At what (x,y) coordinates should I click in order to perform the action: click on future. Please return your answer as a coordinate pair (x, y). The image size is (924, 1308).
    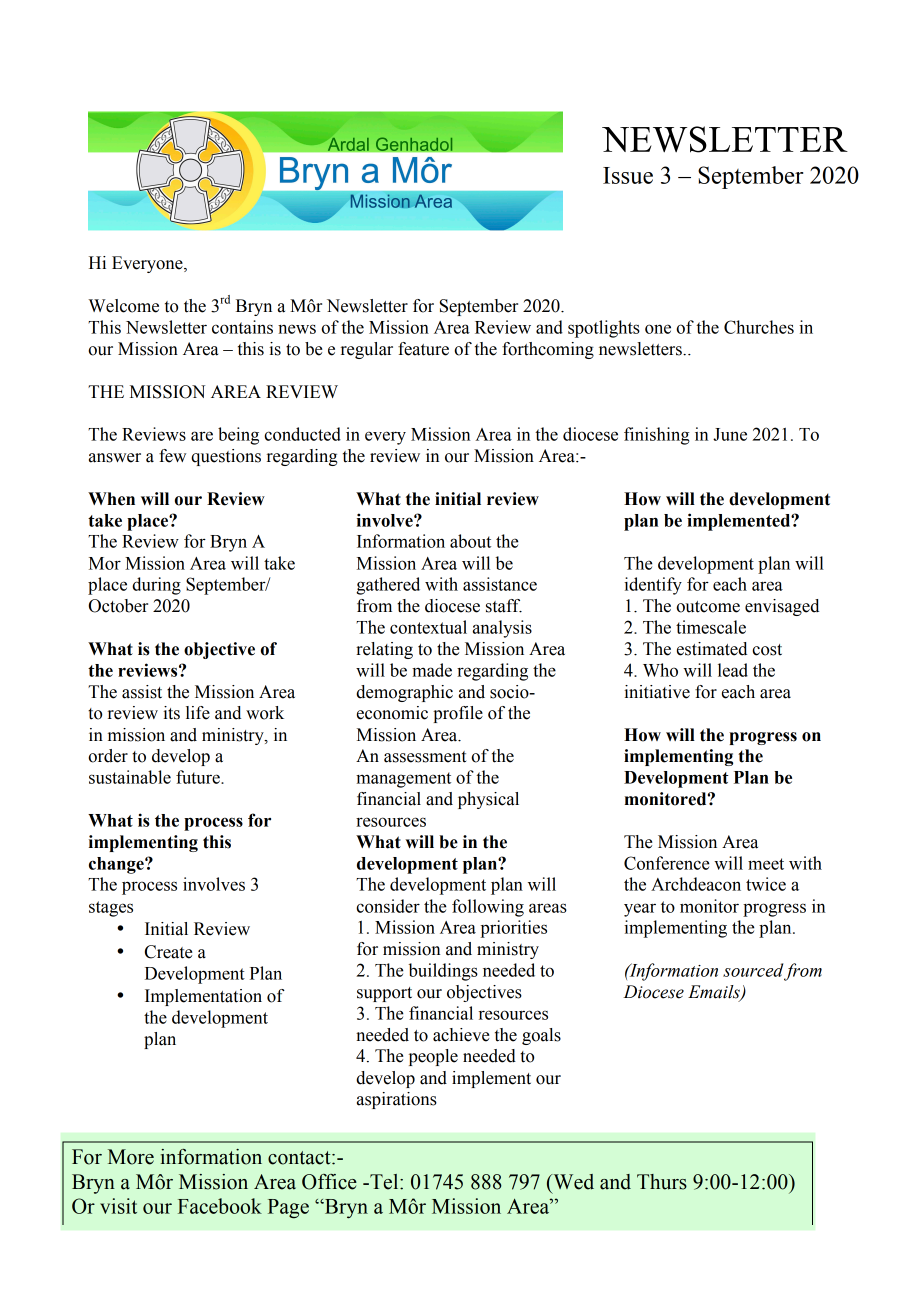
    Looking at the image, I should click on (199, 777).
